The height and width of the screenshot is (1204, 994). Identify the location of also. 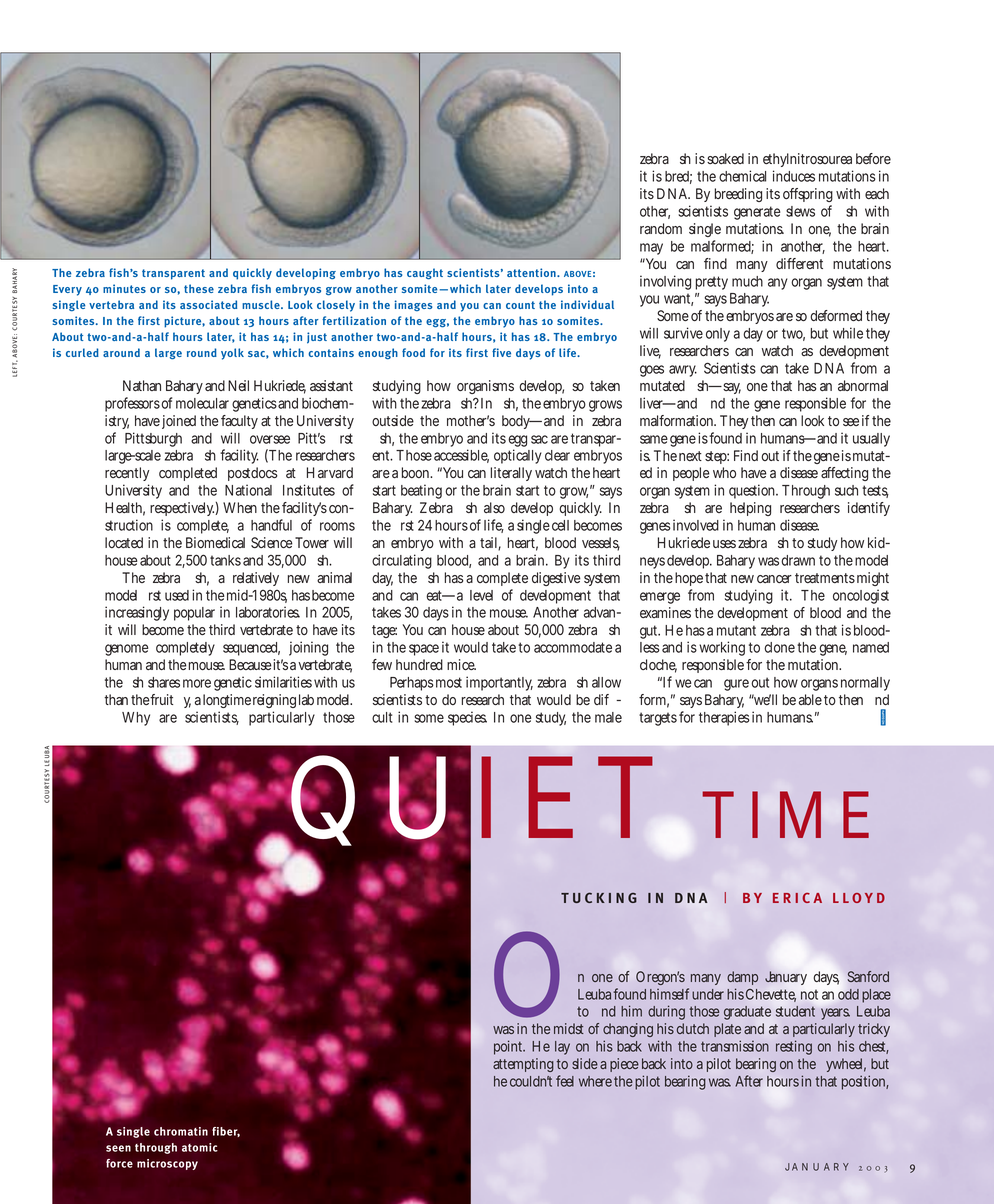
(494, 507).
